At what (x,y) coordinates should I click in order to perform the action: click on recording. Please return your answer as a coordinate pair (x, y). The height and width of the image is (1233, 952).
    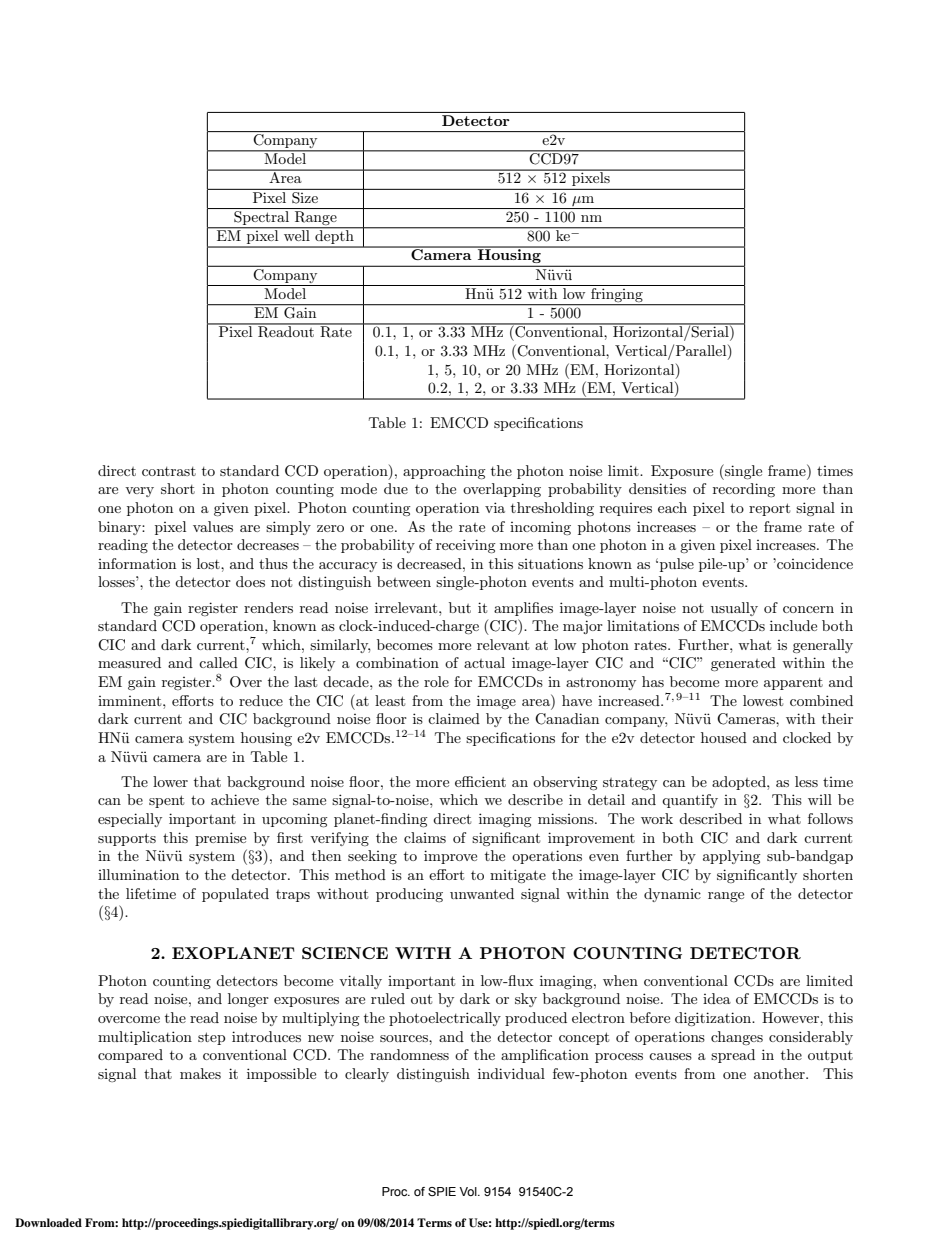
    Looking at the image, I should click on (744, 490).
